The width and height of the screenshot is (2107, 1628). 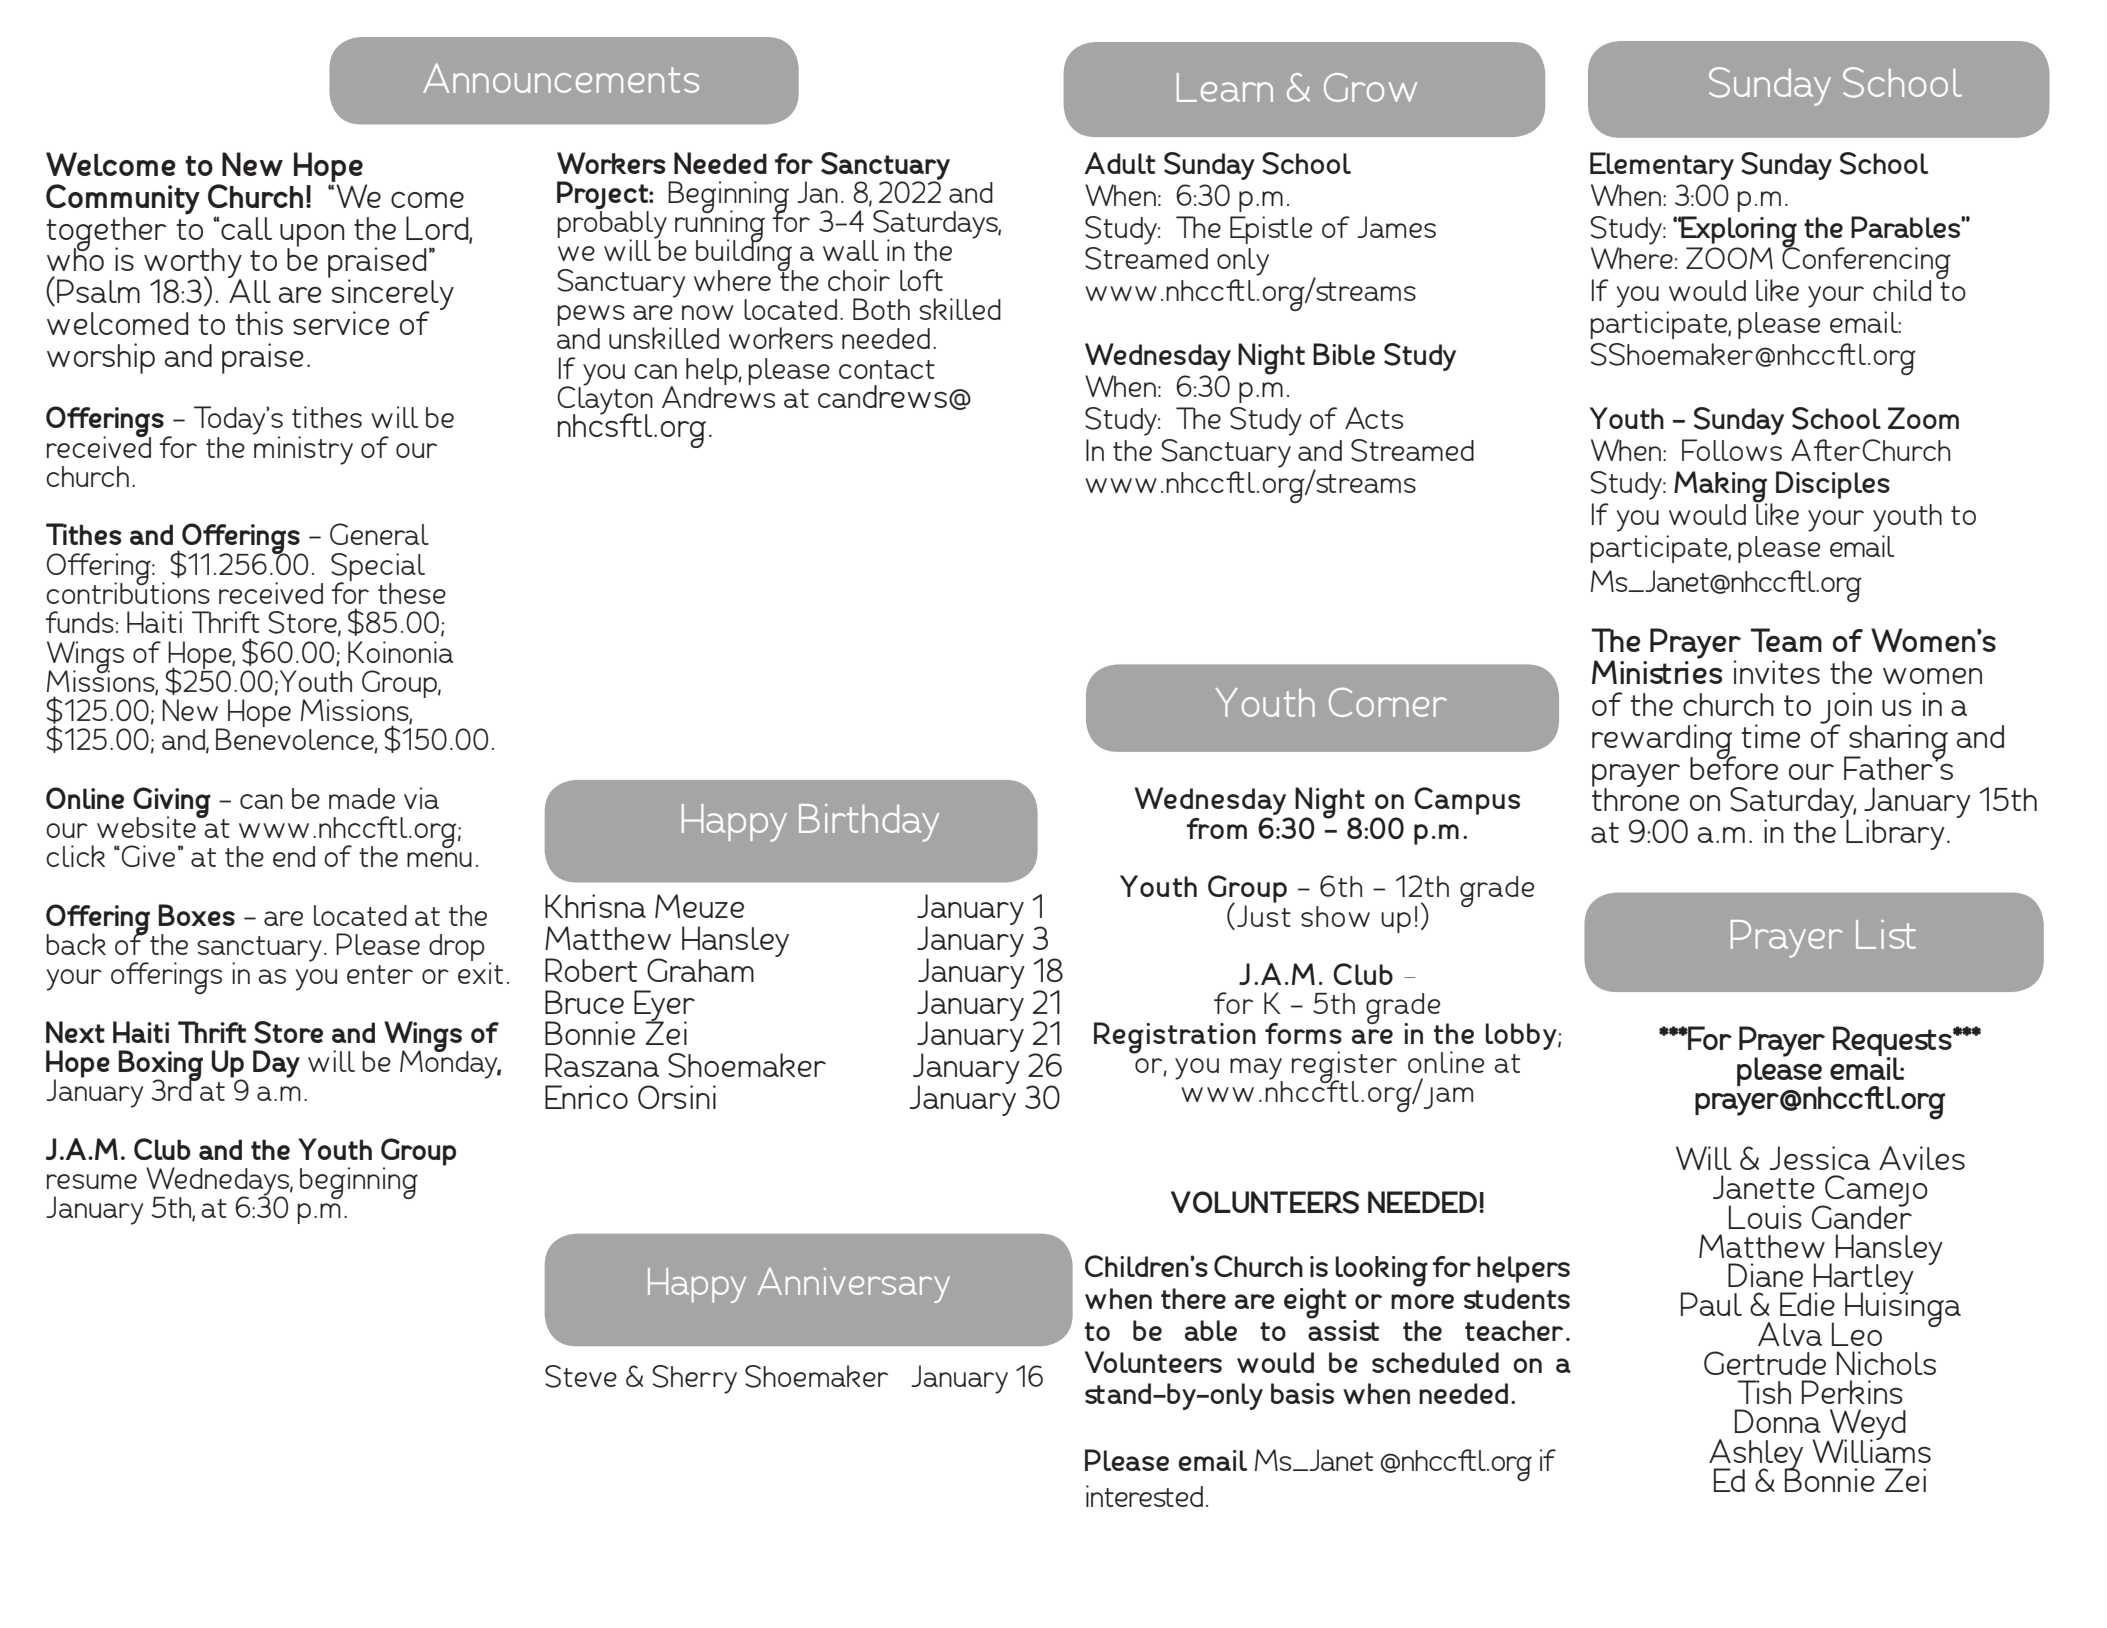 I want to click on Steve, so click(x=581, y=1376).
